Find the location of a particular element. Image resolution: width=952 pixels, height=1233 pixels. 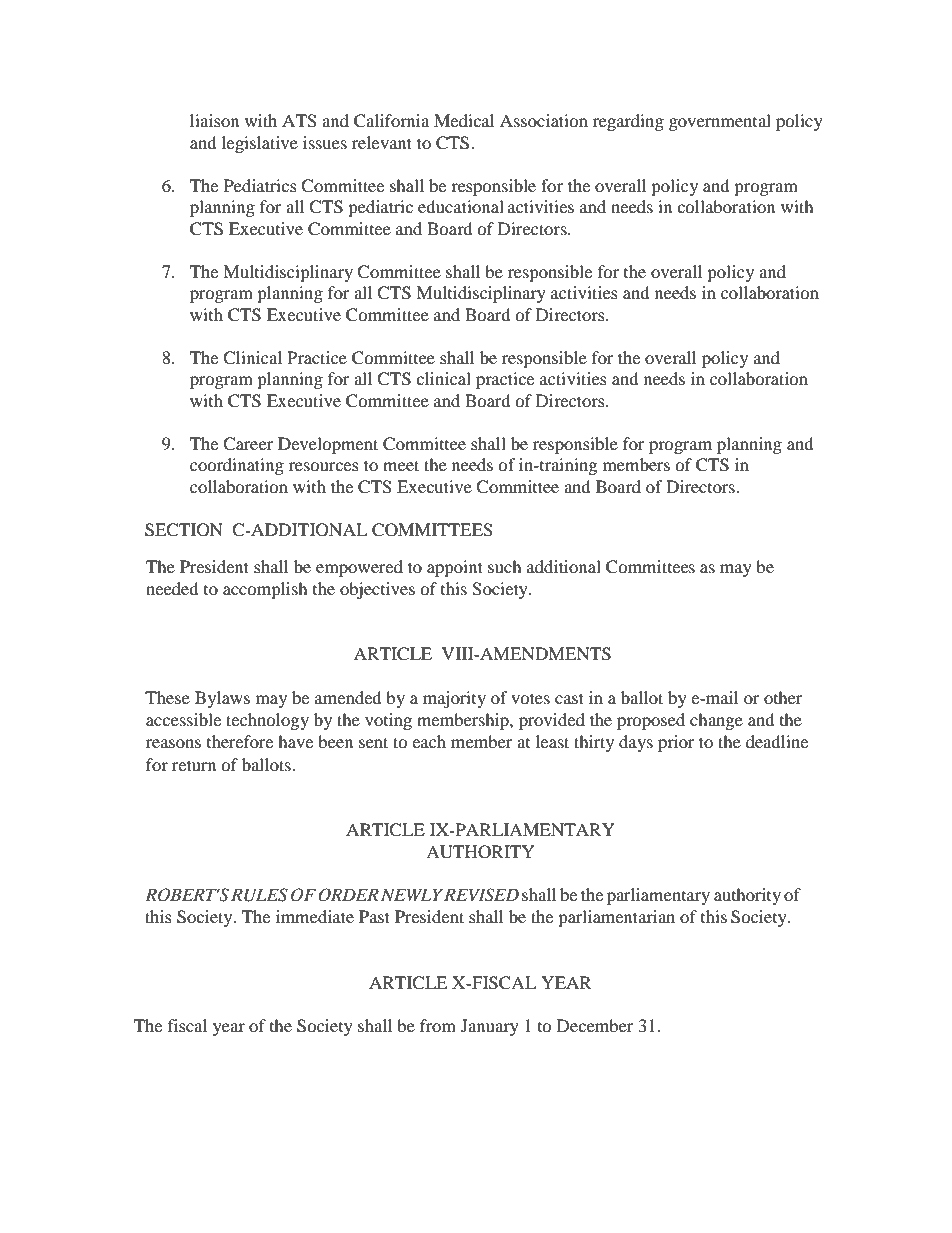

governmental is located at coordinates (720, 122).
